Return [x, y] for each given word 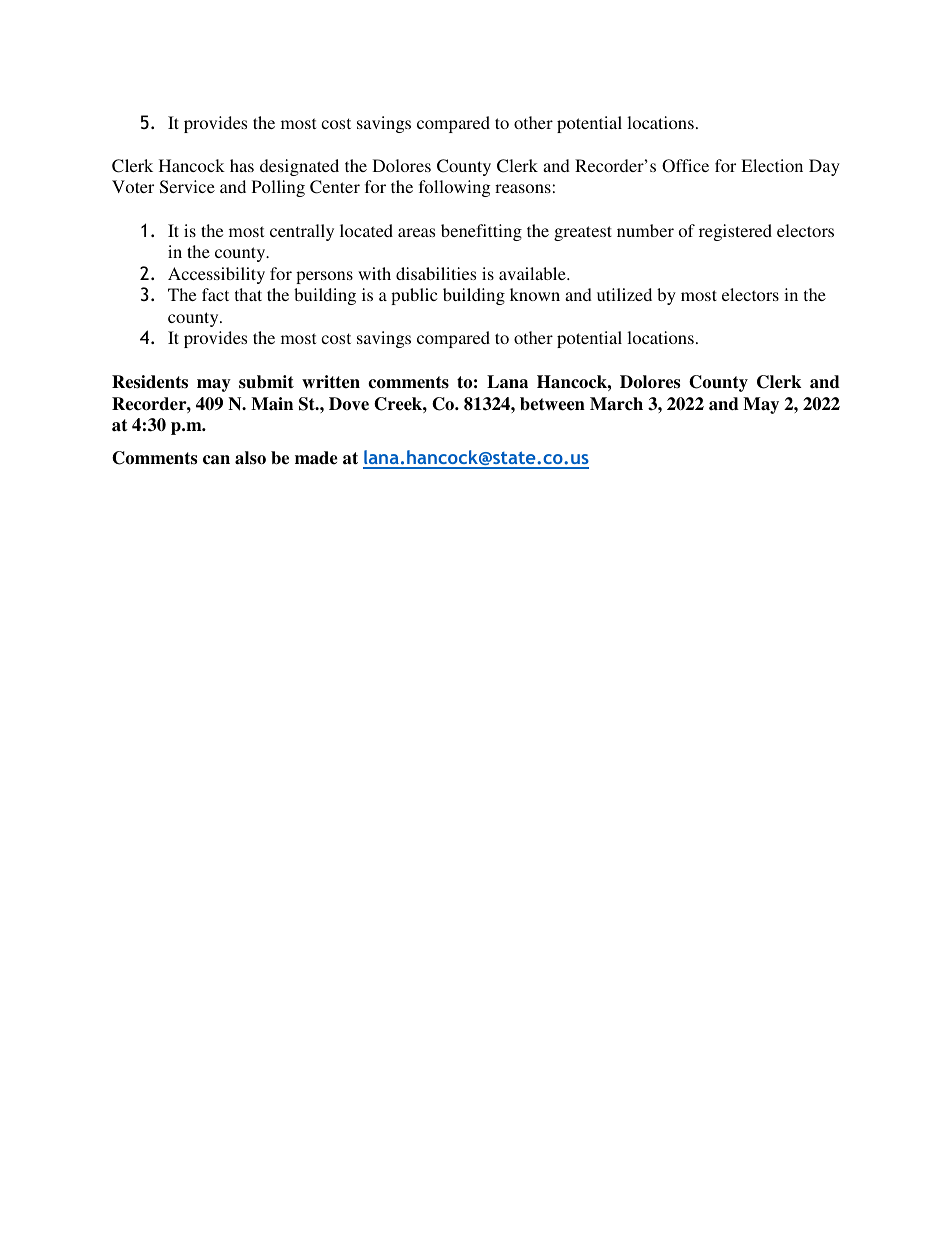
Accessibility [216, 275]
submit [266, 382]
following [454, 188]
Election [772, 165]
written [331, 382]
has [242, 165]
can [216, 460]
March [616, 404]
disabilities [436, 273]
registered [735, 232]
